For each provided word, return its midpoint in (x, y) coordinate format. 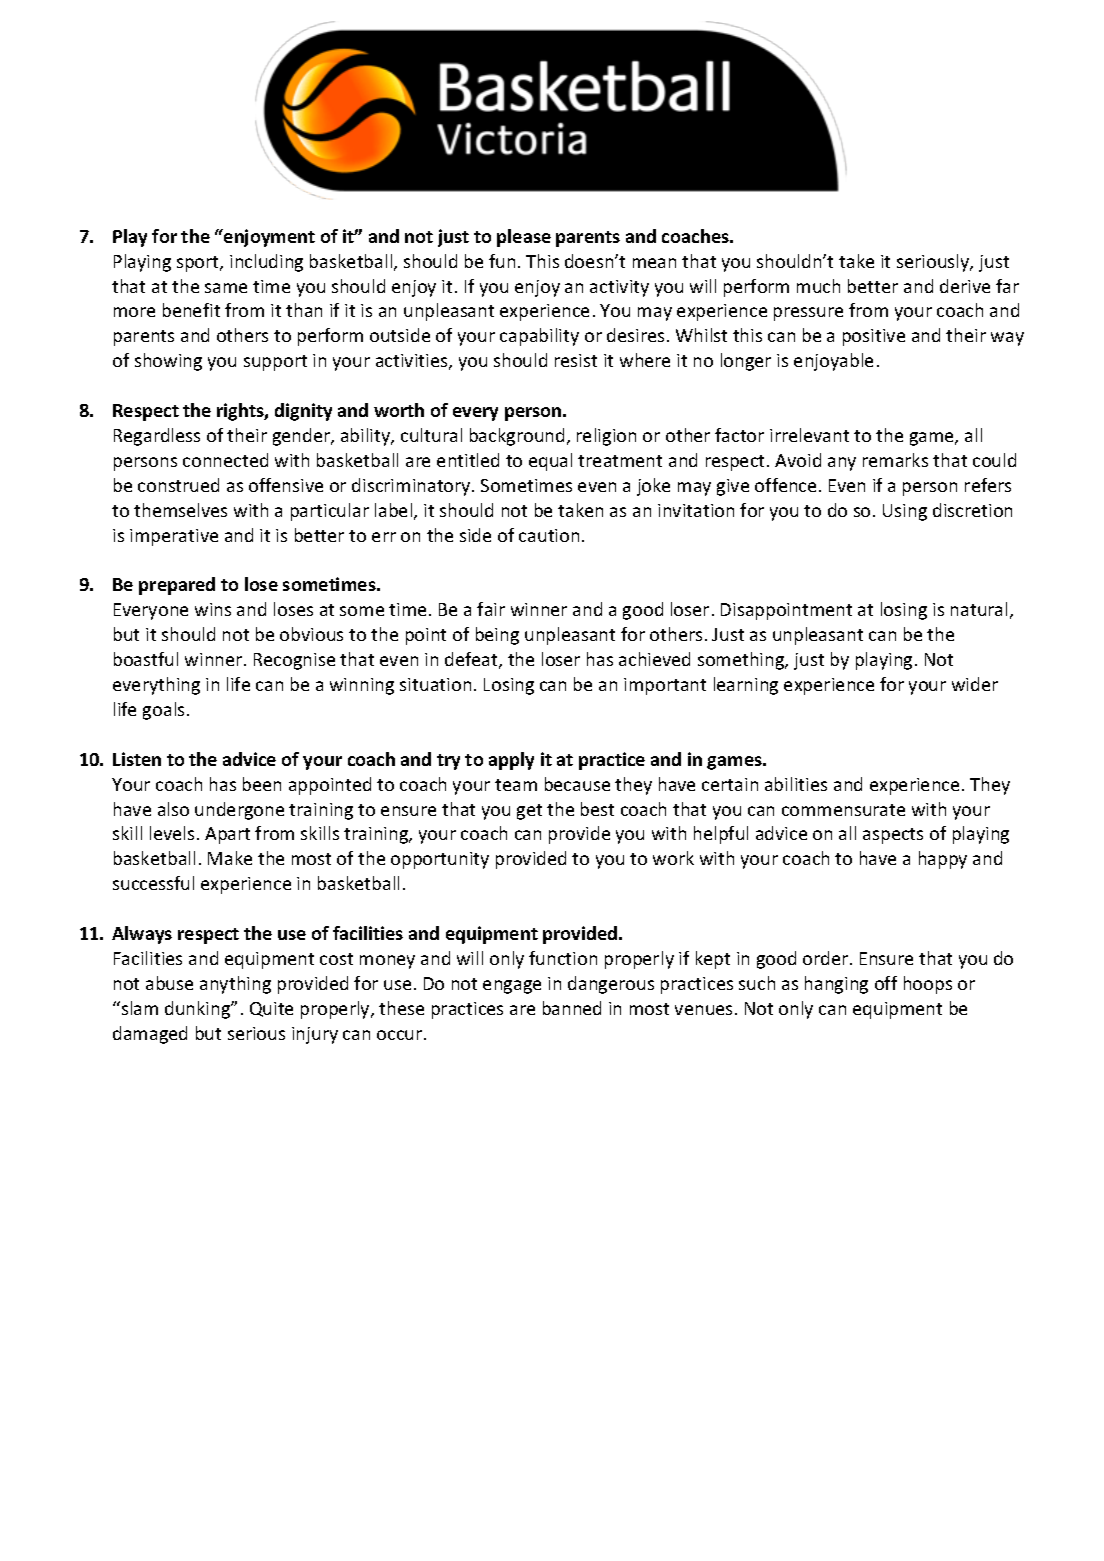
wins (213, 609)
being (497, 636)
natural (979, 609)
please (524, 238)
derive (965, 286)
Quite (271, 1009)
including (266, 263)
